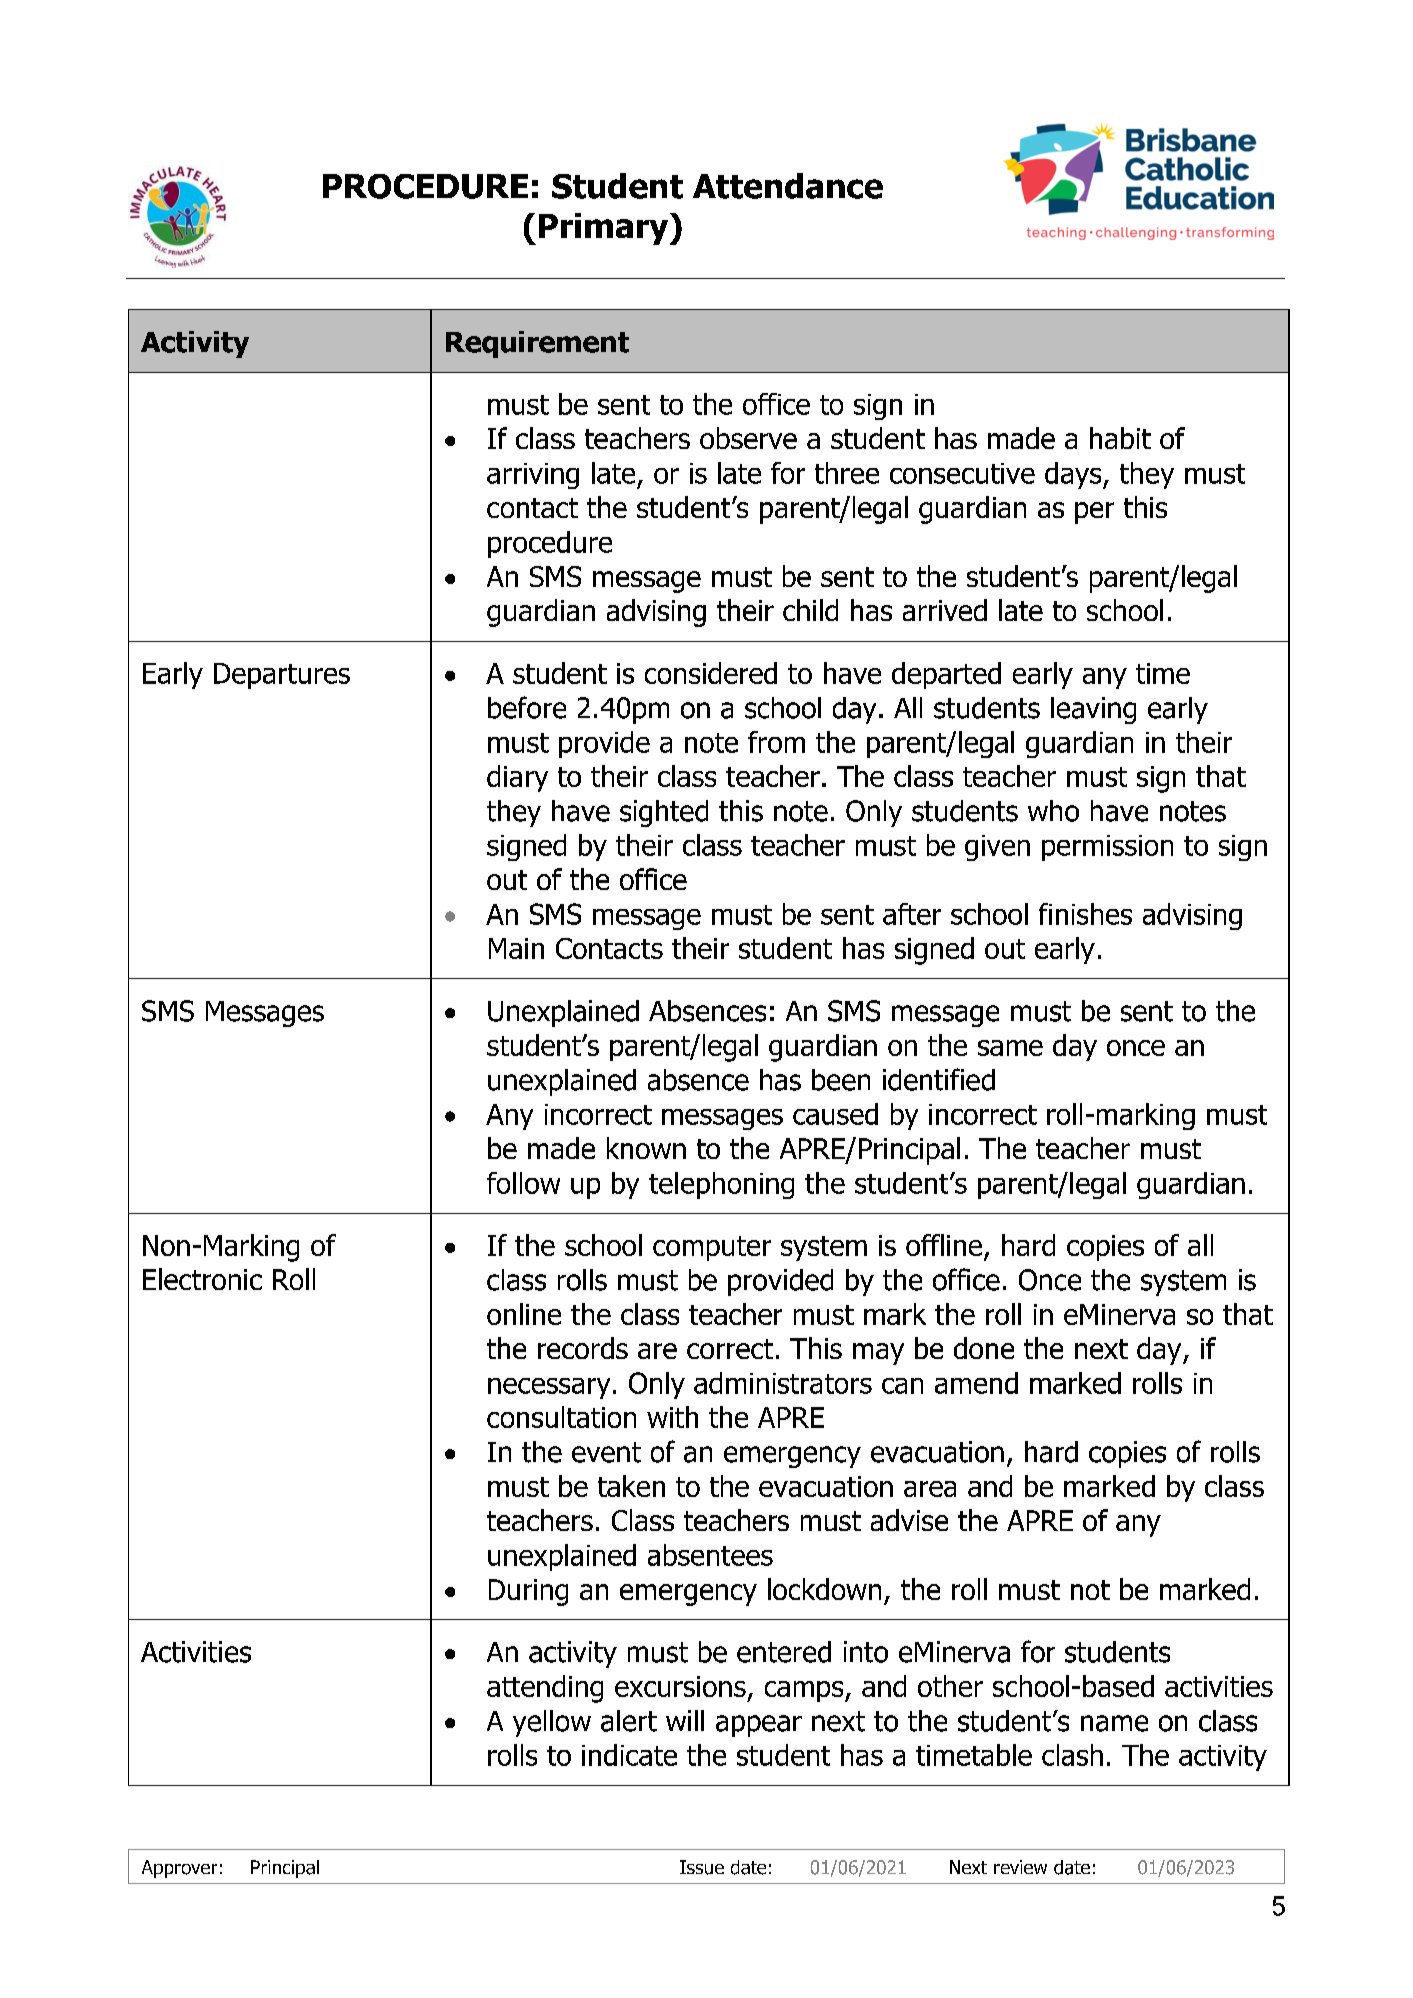  I want to click on Main, so click(516, 948).
